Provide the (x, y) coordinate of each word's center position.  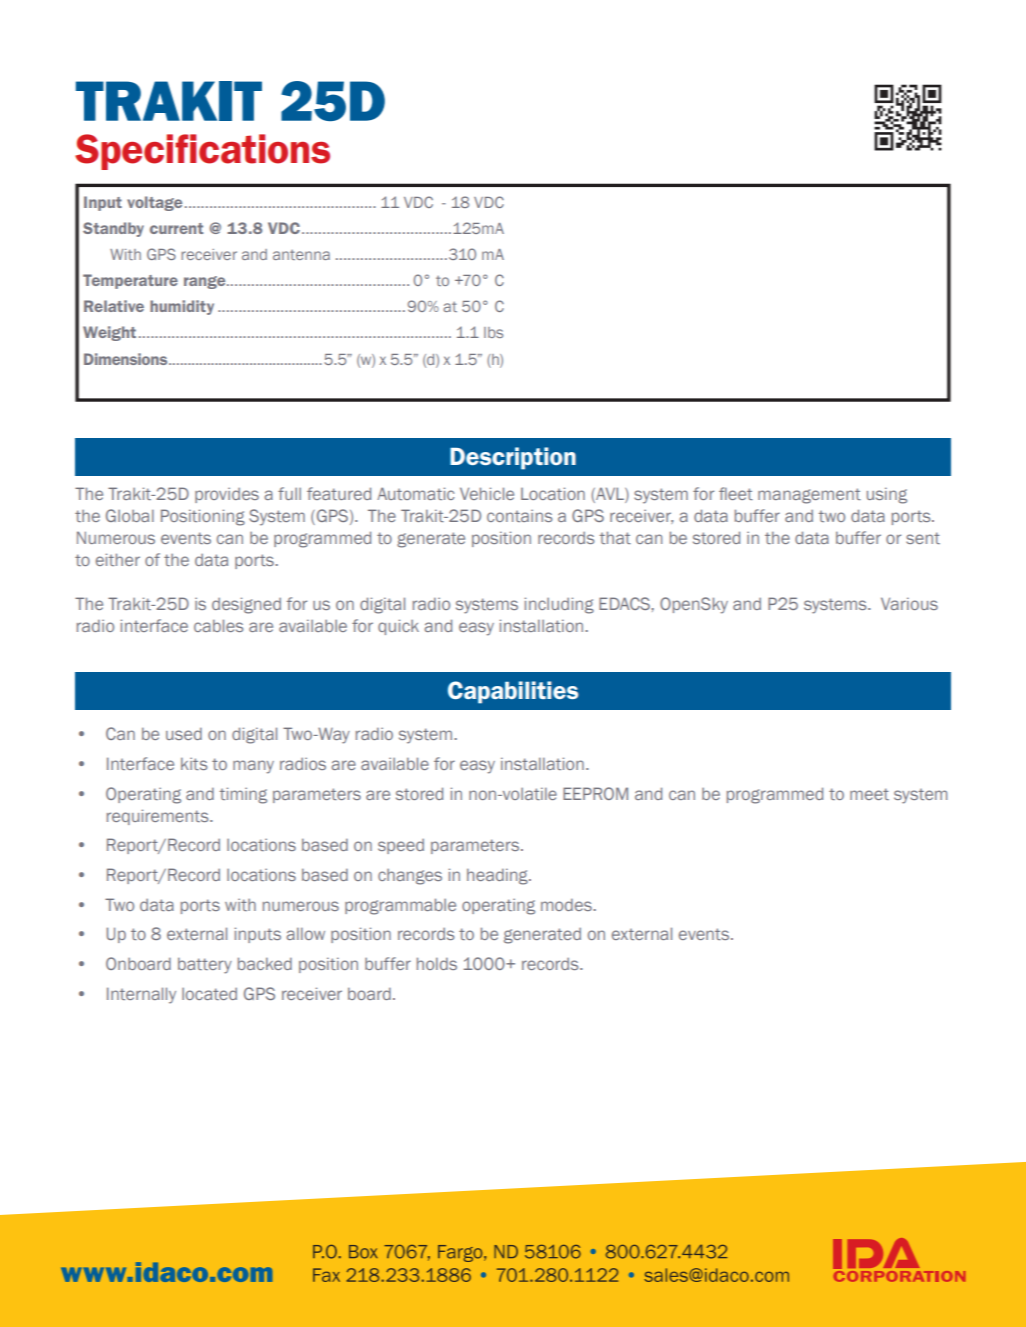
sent (923, 538)
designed (246, 605)
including (559, 605)
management (809, 496)
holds (437, 963)
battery (205, 966)
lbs (493, 332)
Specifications (202, 152)
